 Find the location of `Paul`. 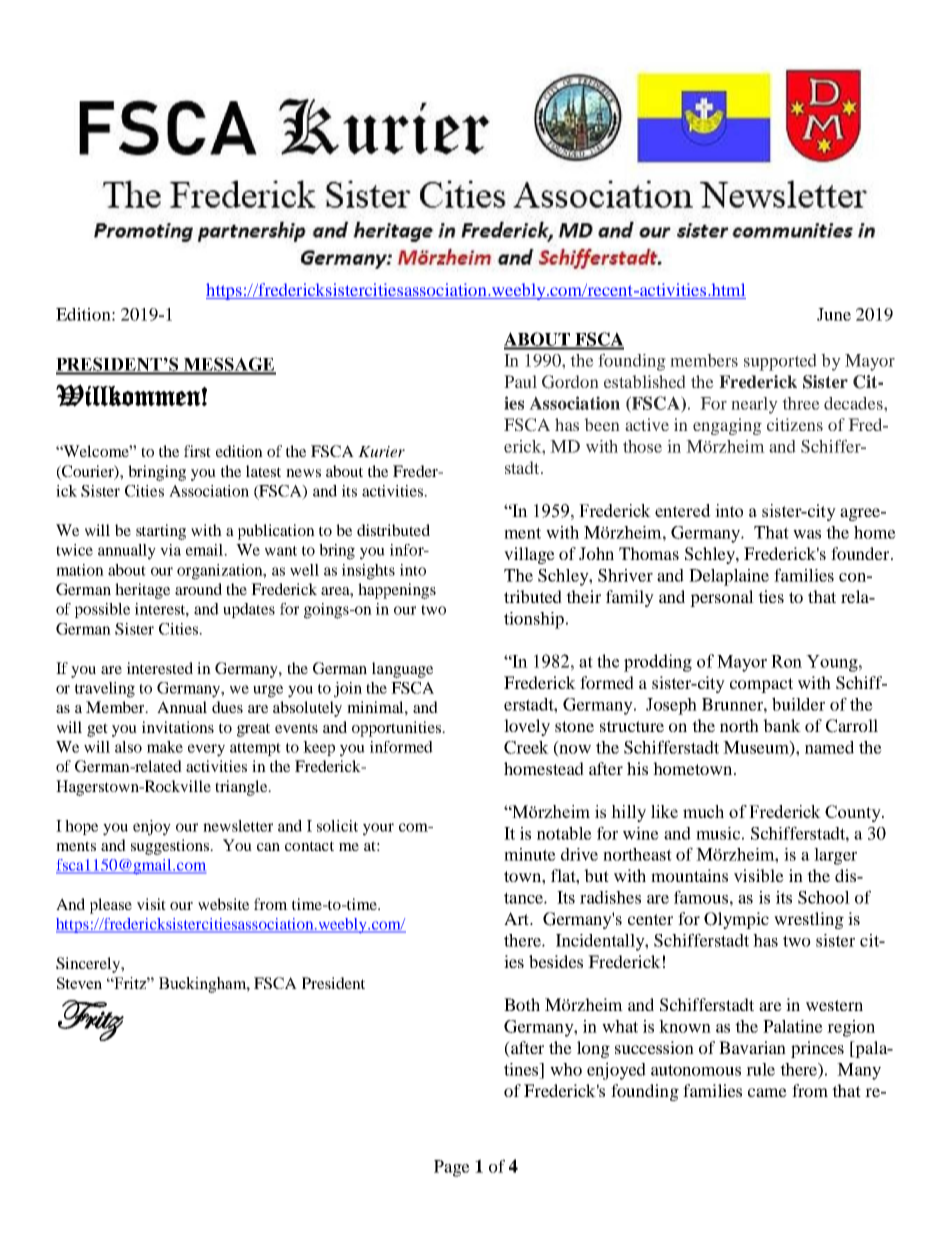

Paul is located at coordinates (520, 381).
